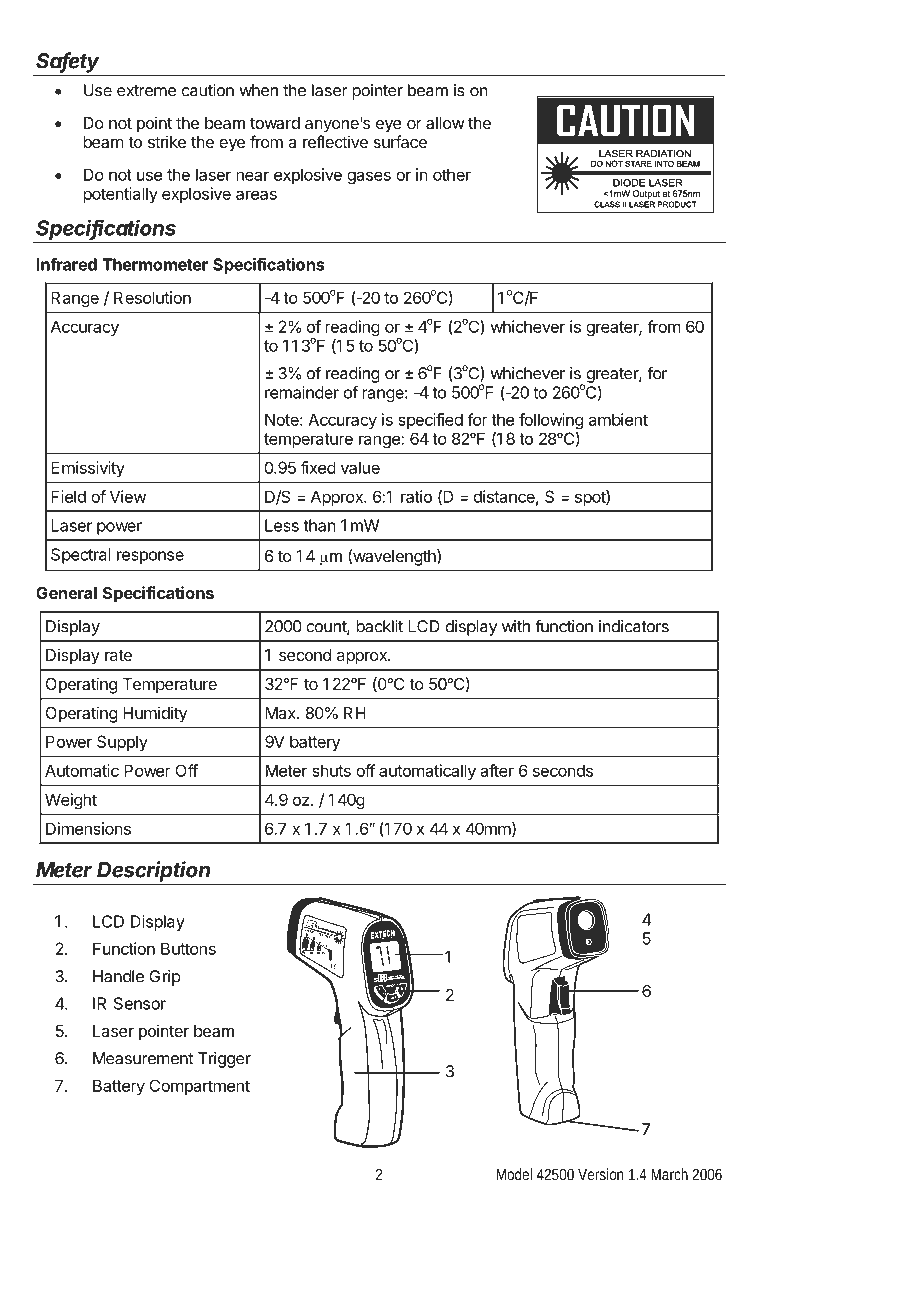 This screenshot has height=1316, width=907. Describe the element at coordinates (618, 419) in the screenshot. I see `ambient` at that location.
